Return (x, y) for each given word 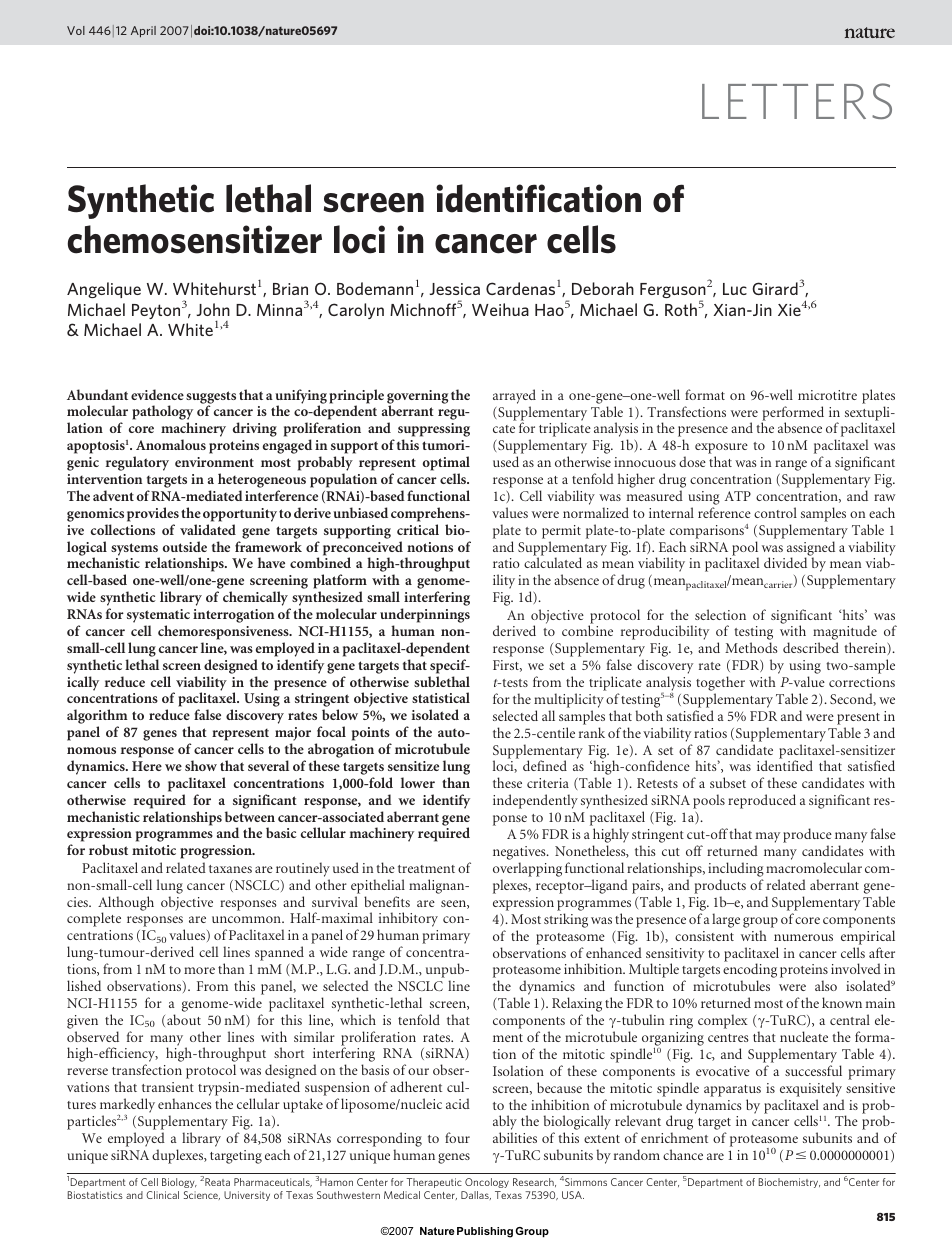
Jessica (455, 289)
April (143, 32)
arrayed (514, 396)
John (213, 309)
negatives (520, 854)
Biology (179, 1183)
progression (217, 852)
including (736, 871)
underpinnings (425, 617)
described (811, 647)
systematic (158, 617)
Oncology (487, 1183)
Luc (735, 289)
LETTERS (797, 101)
